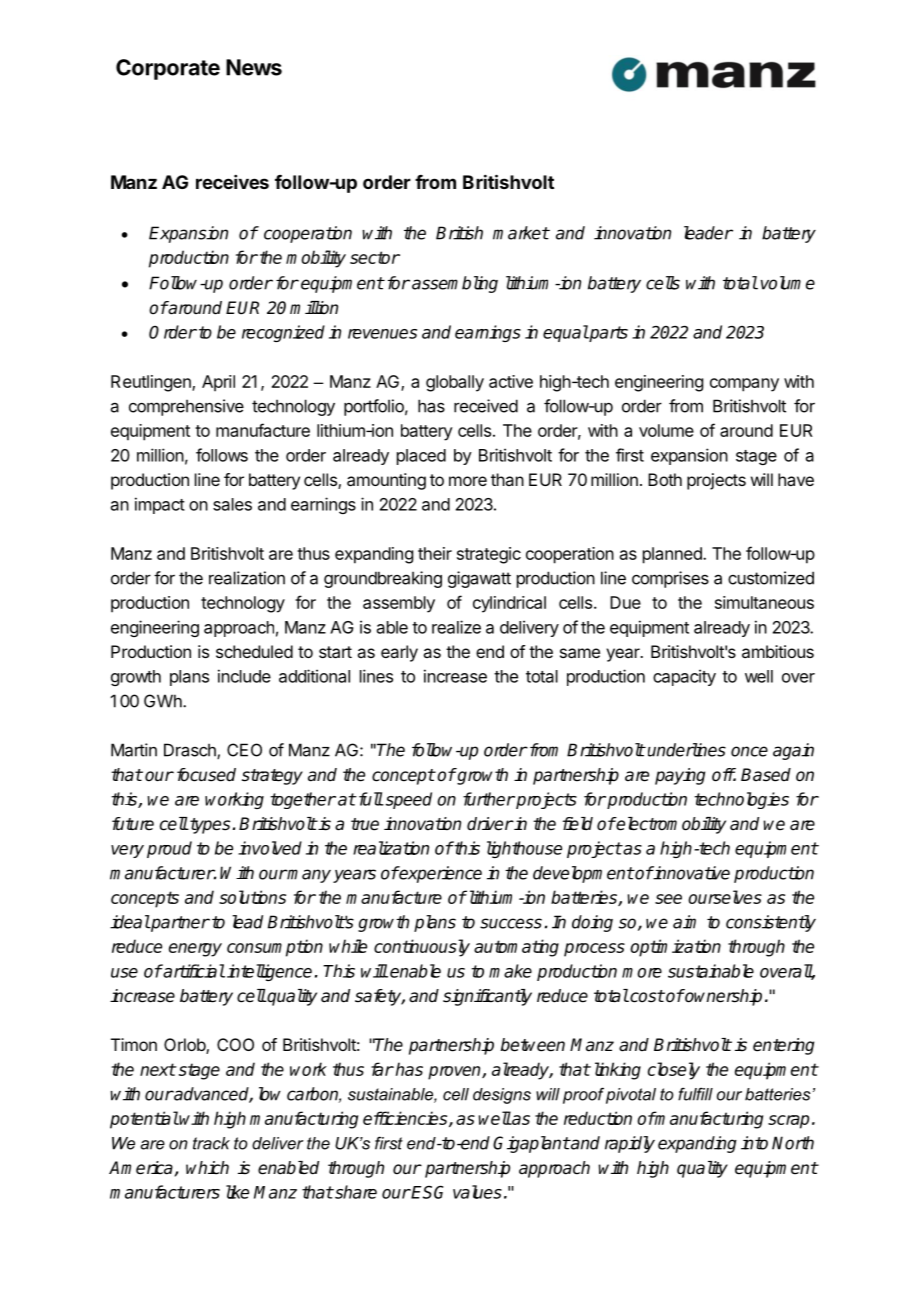 The width and height of the screenshot is (924, 1308). Describe the element at coordinates (477, 1192) in the screenshot. I see `values` at that location.
